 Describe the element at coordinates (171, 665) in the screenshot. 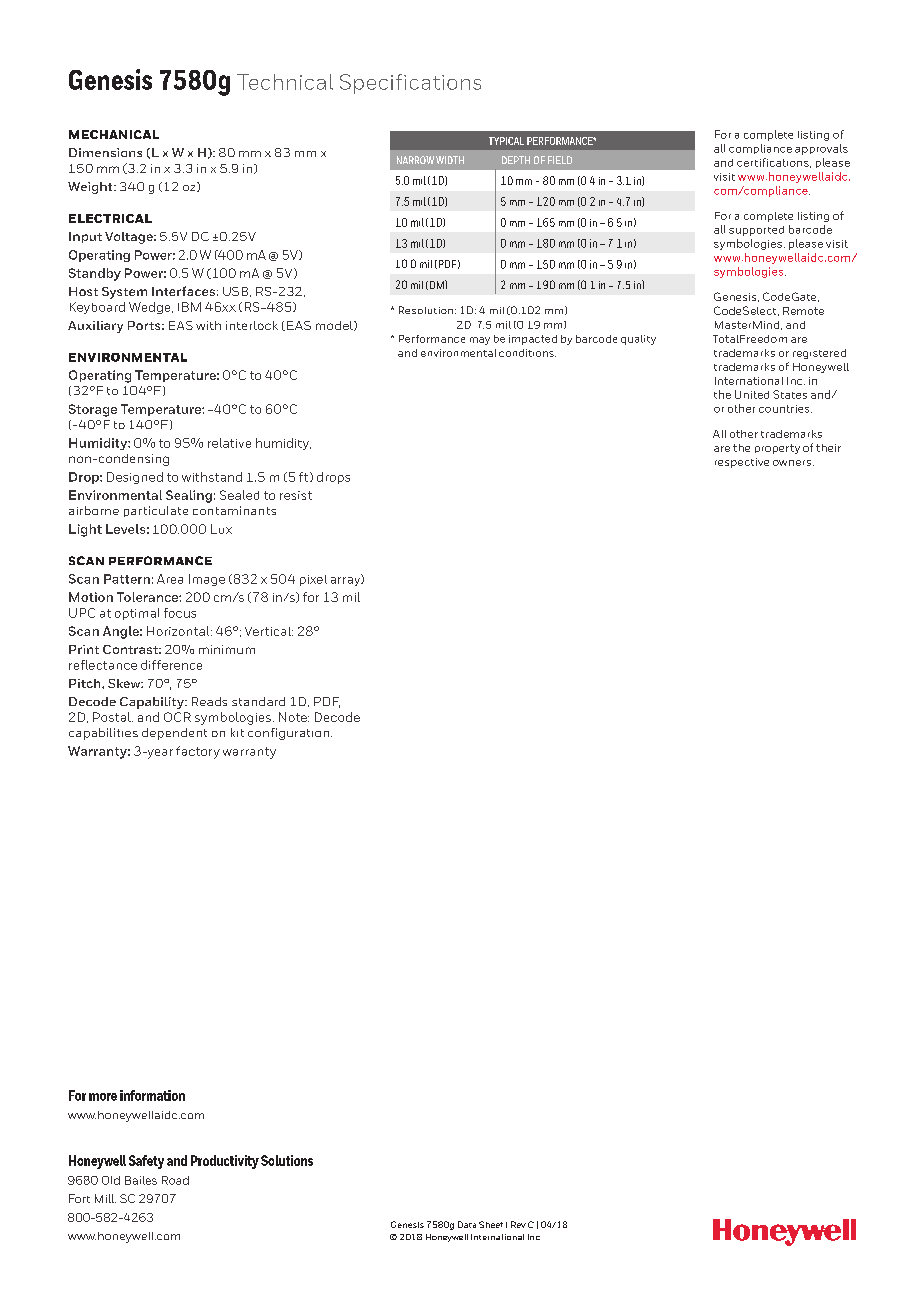

I see `difference` at that location.
